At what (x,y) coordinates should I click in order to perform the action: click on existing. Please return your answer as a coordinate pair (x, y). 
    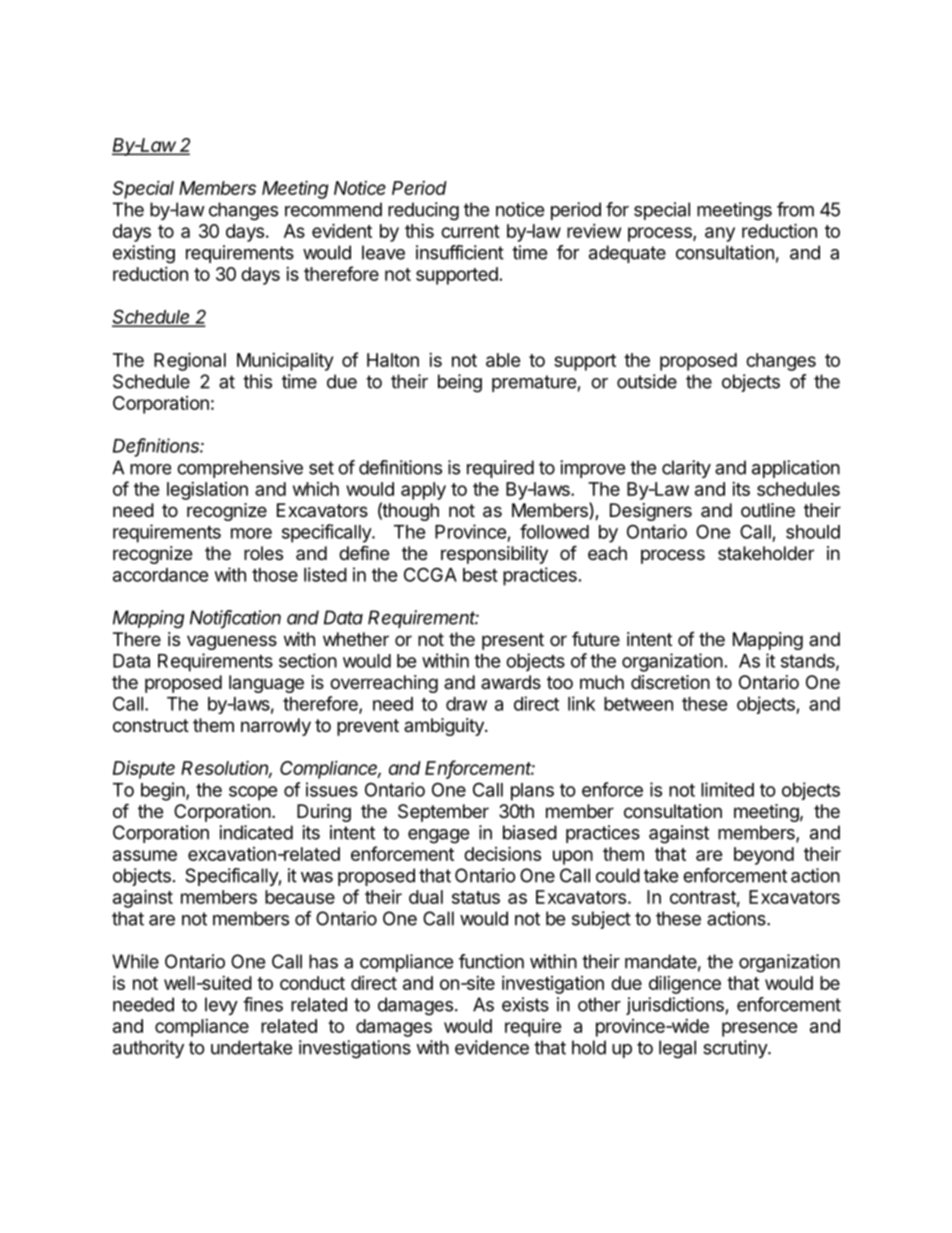
    Looking at the image, I should click on (144, 254).
